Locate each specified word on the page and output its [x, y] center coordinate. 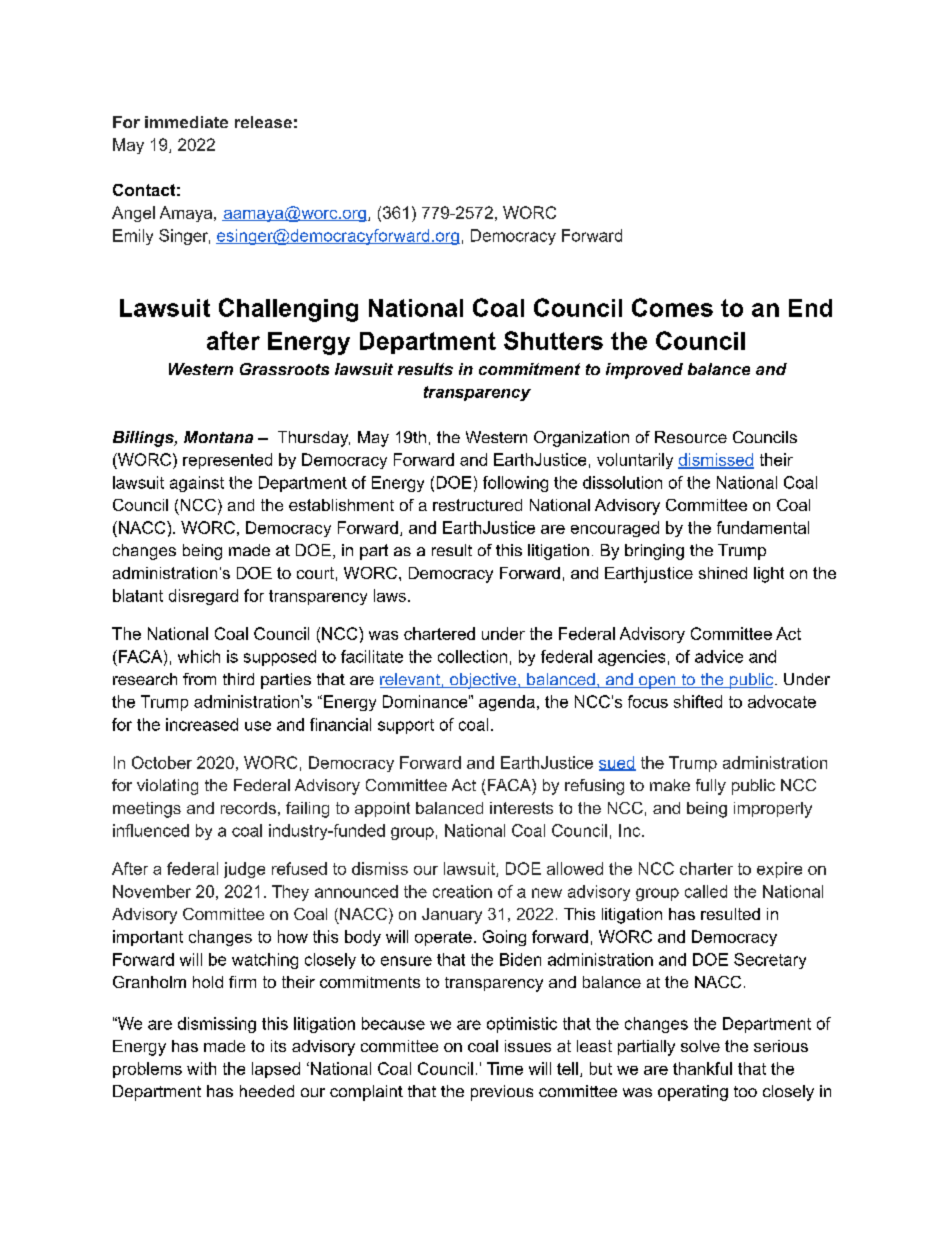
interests [521, 808]
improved [644, 371]
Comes [672, 307]
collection [472, 656]
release [263, 122]
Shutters [553, 340]
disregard [203, 597]
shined [723, 573]
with [201, 1068]
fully [711, 787]
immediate [186, 122]
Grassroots [284, 369]
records [248, 808]
